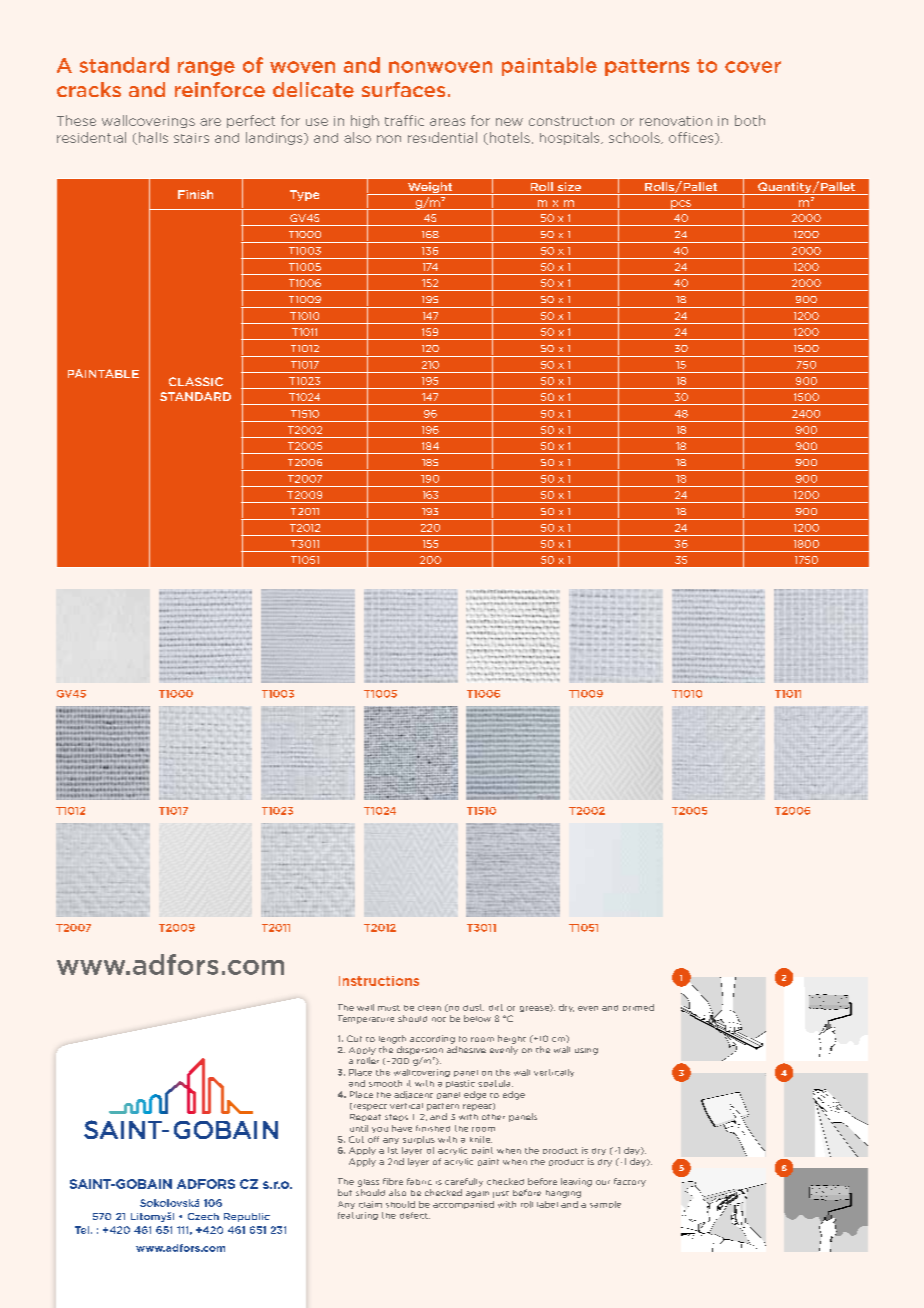  I want to click on factory, so click(630, 1182).
